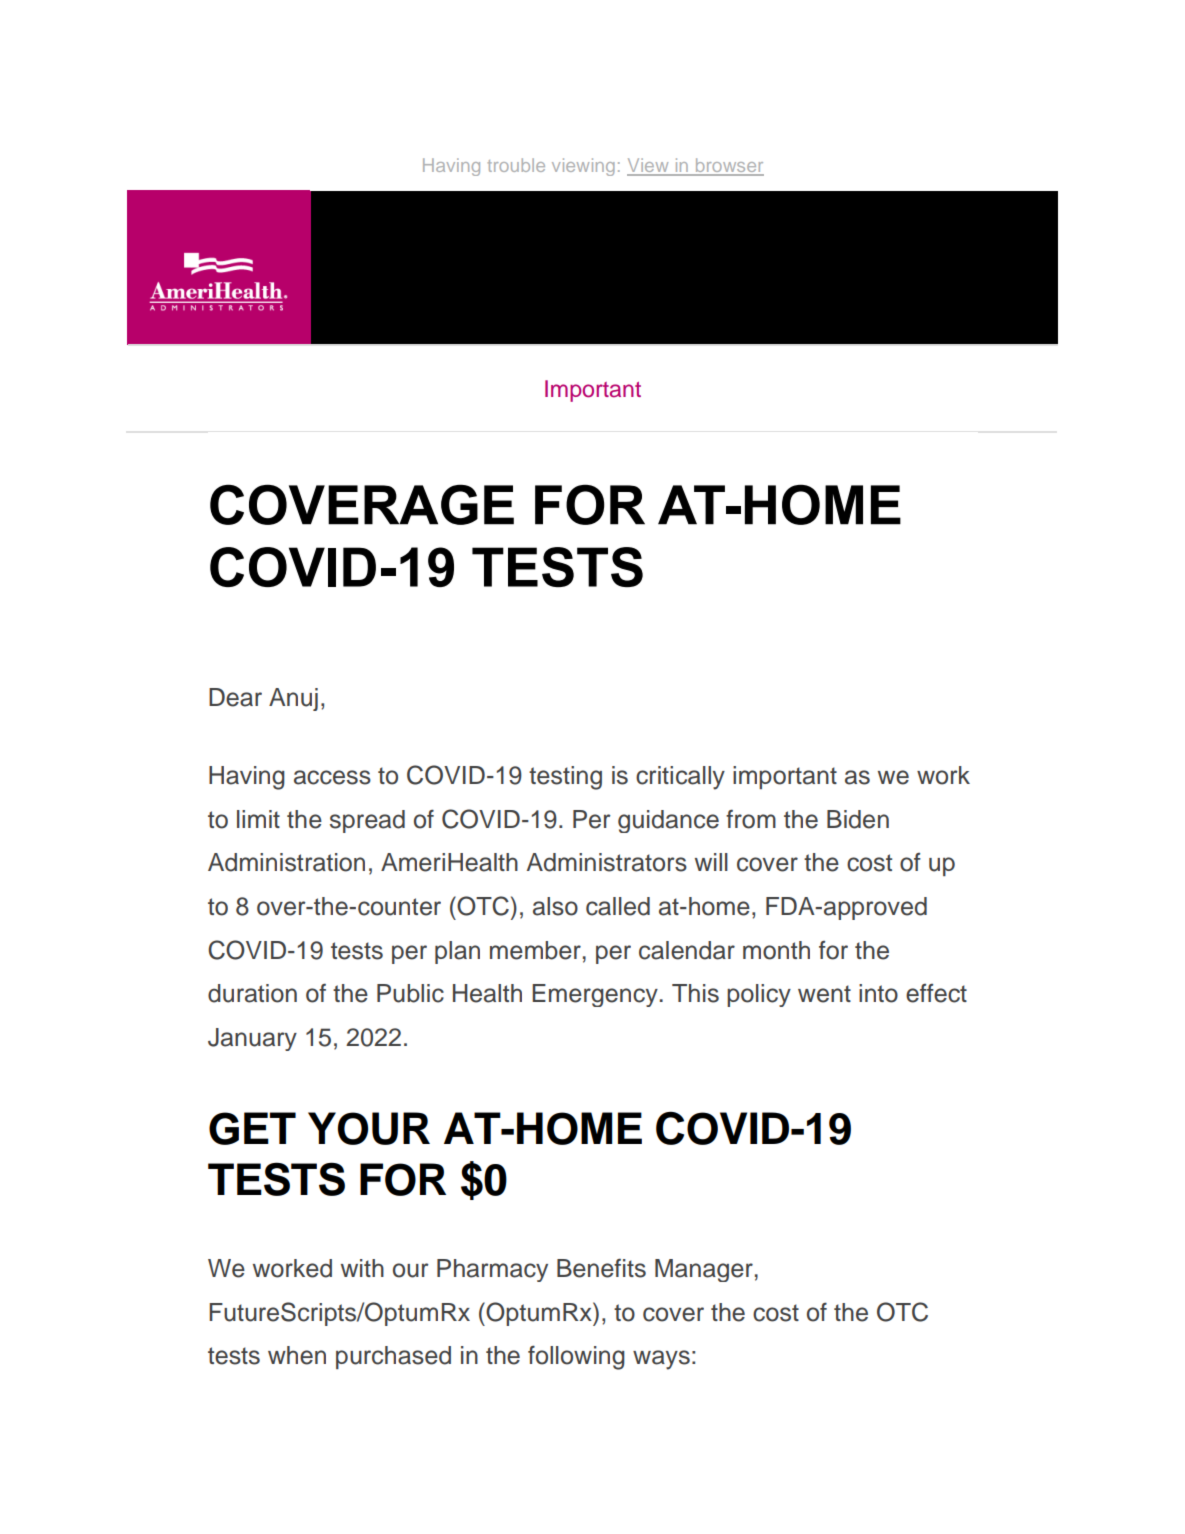 This screenshot has width=1185, height=1534. What do you see at coordinates (858, 819) in the screenshot?
I see `Biden` at bounding box center [858, 819].
